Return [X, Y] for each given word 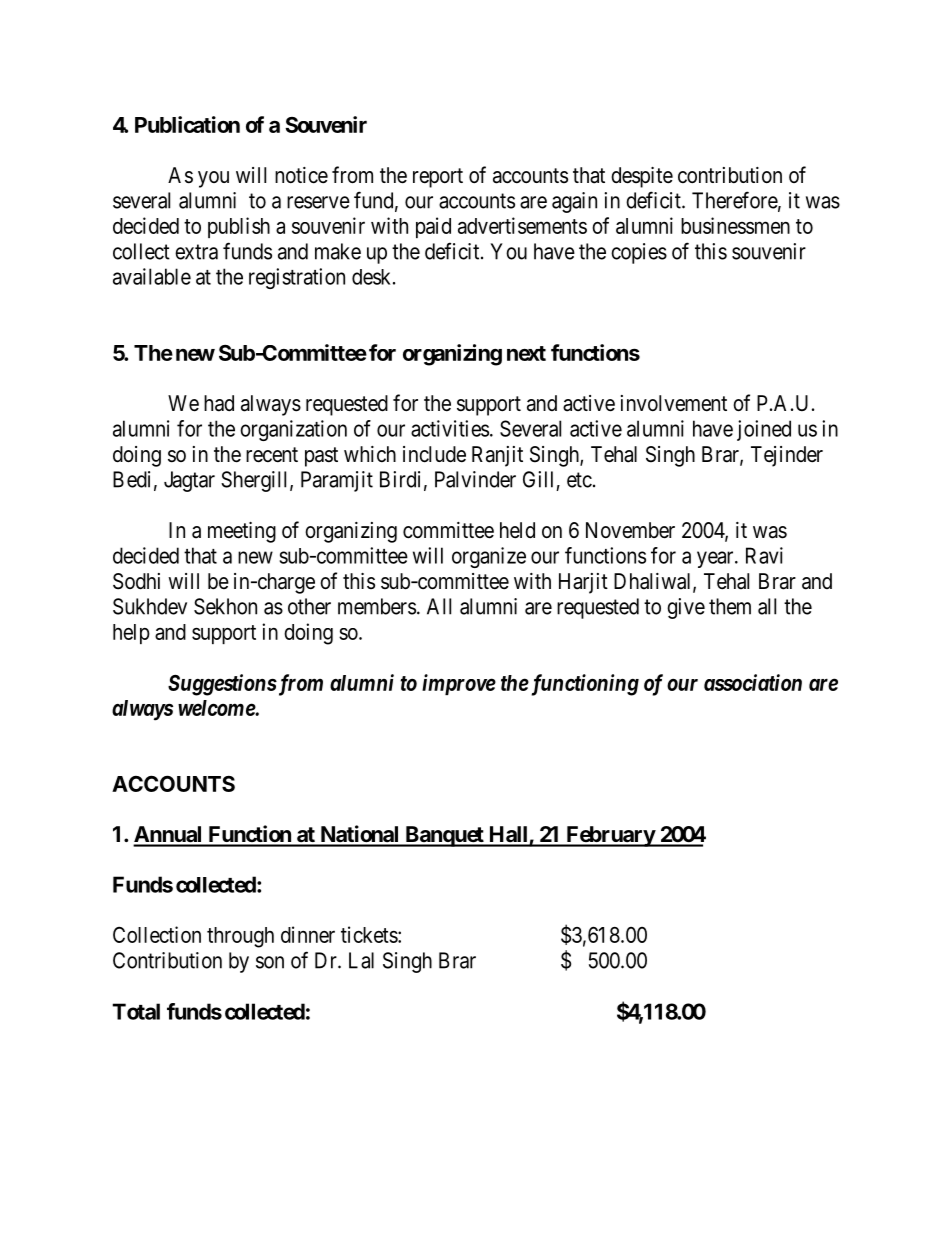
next [526, 353]
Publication [187, 124]
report [438, 178]
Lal [361, 960]
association [753, 682]
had [219, 403]
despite [642, 177]
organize [489, 557]
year [716, 559]
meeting [242, 532]
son [270, 962]
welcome [217, 708]
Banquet [444, 836]
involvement [674, 403]
